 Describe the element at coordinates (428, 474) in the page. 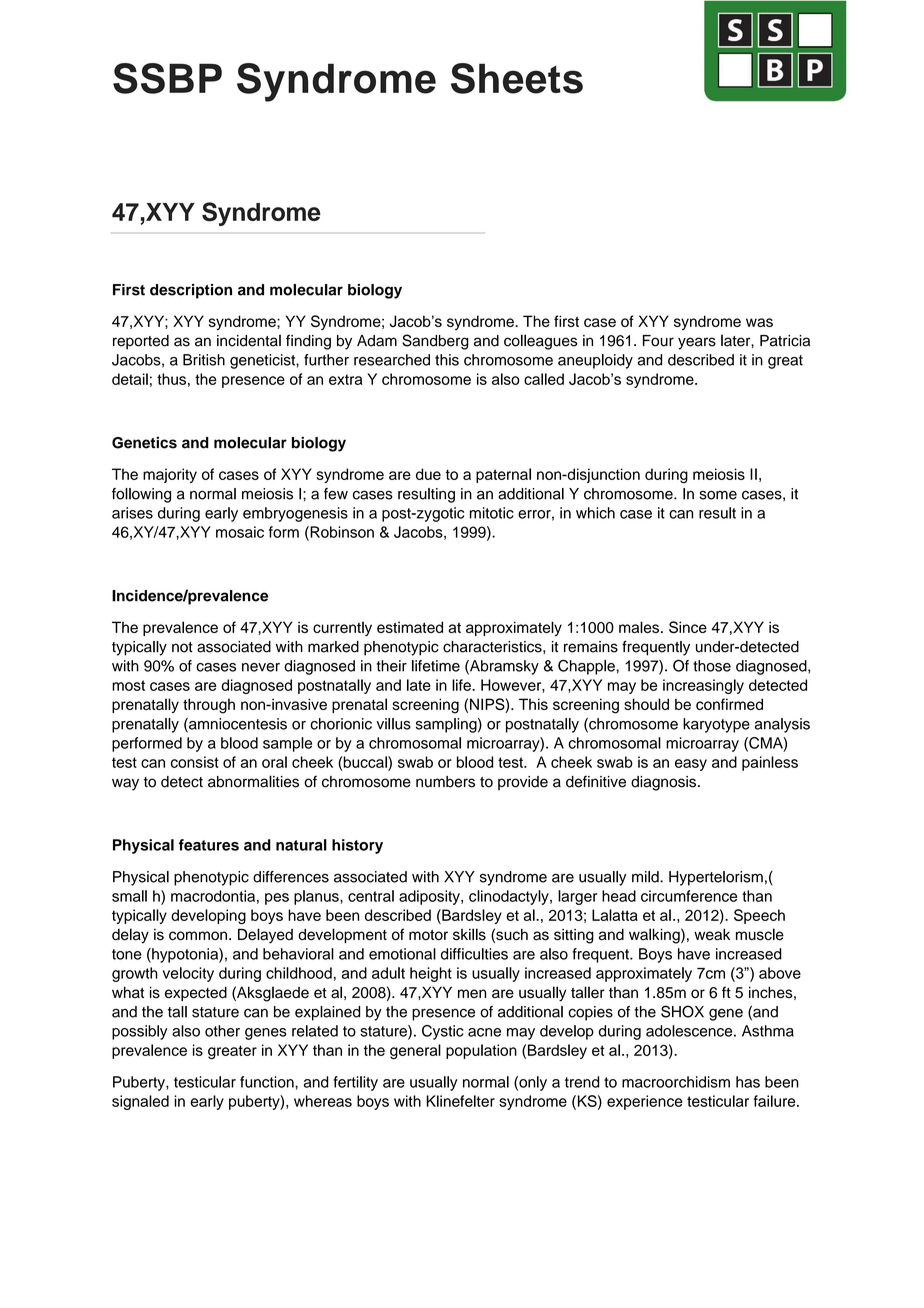

I see `due` at that location.
